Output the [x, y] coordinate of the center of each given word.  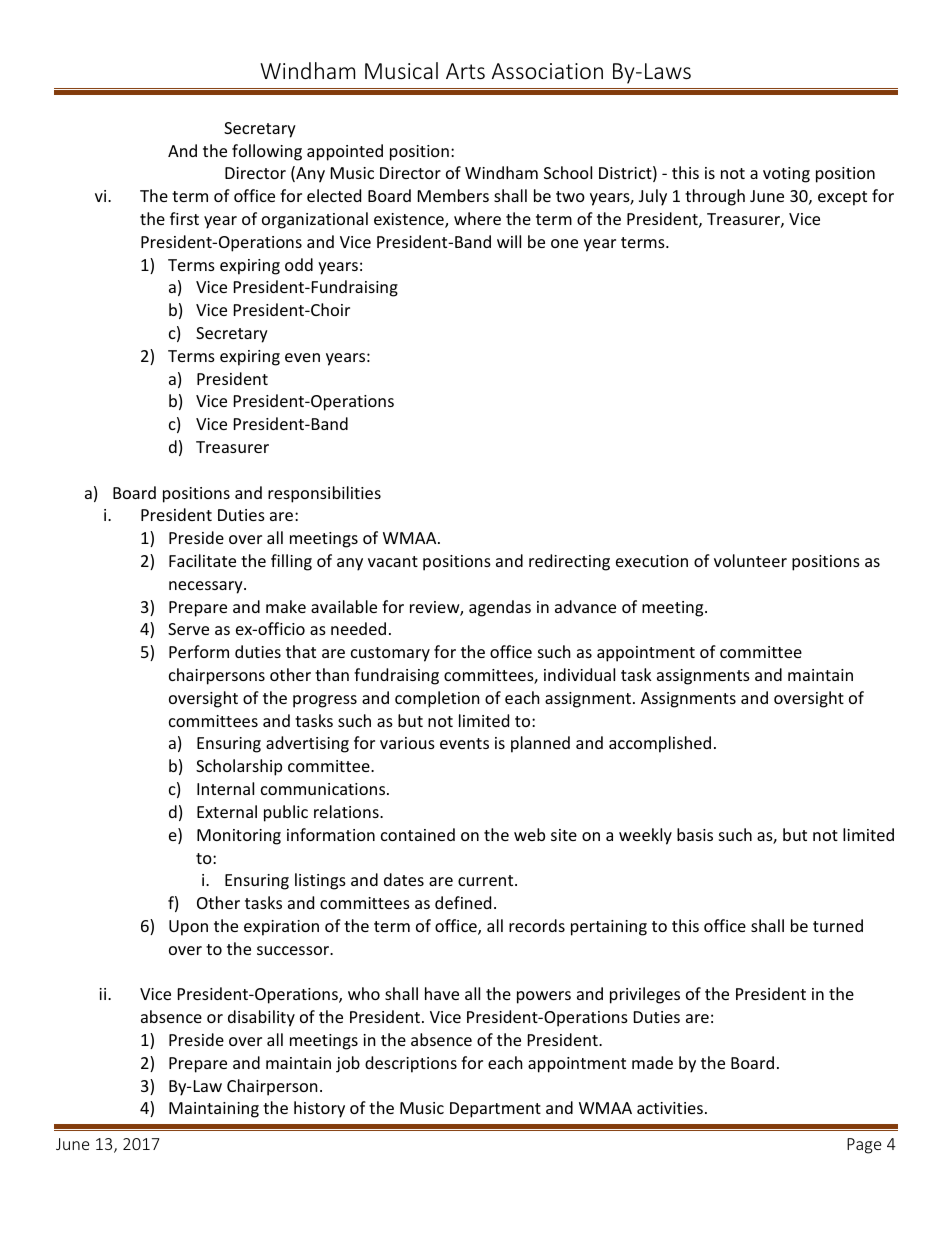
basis [695, 834]
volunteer [750, 560]
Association [547, 71]
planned [540, 744]
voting [786, 175]
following [267, 152]
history [319, 1109]
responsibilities [324, 494]
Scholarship [239, 767]
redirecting [569, 562]
